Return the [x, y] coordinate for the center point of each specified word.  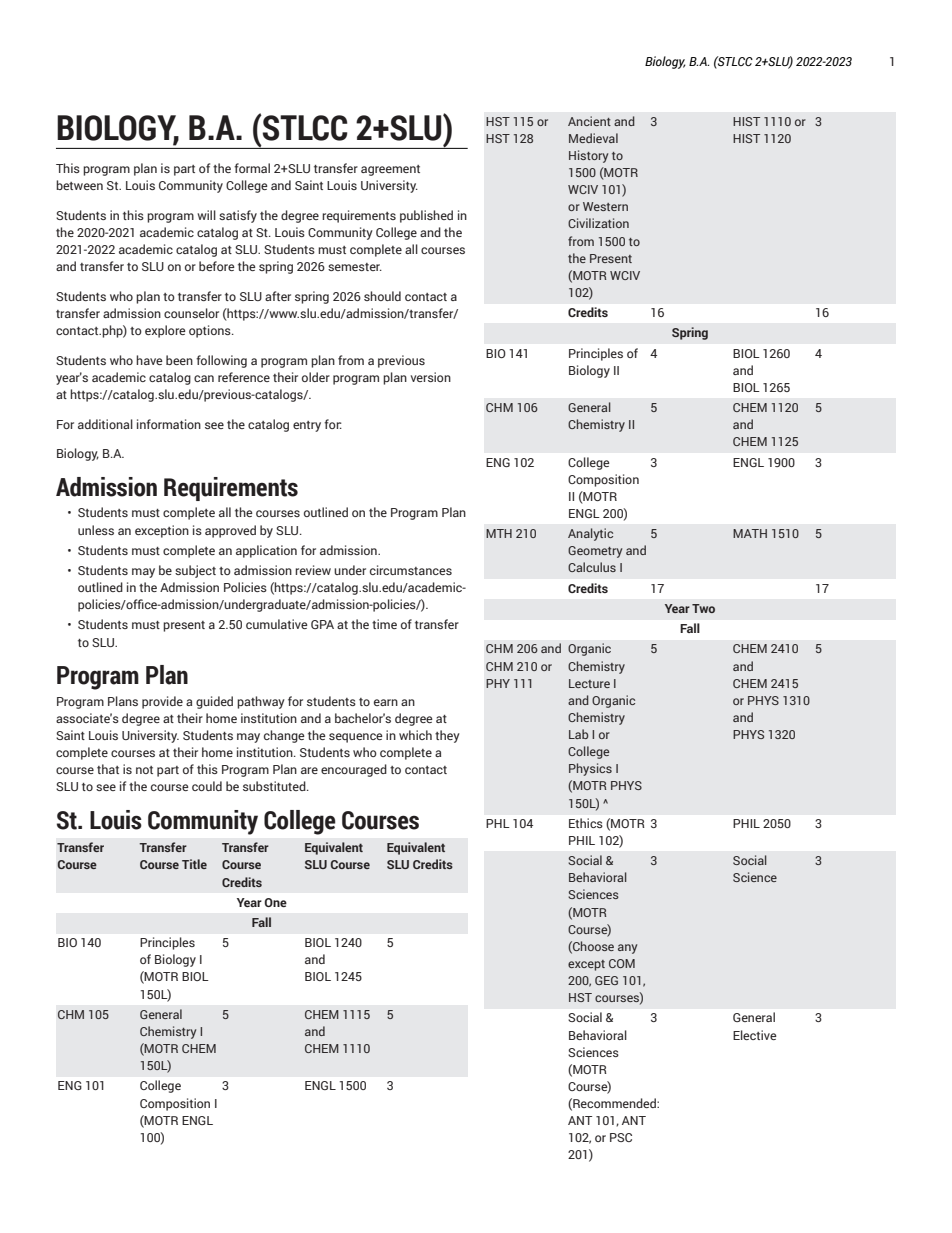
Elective [755, 1035]
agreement [390, 170]
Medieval [593, 138]
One [275, 902]
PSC [621, 1137]
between [79, 185]
